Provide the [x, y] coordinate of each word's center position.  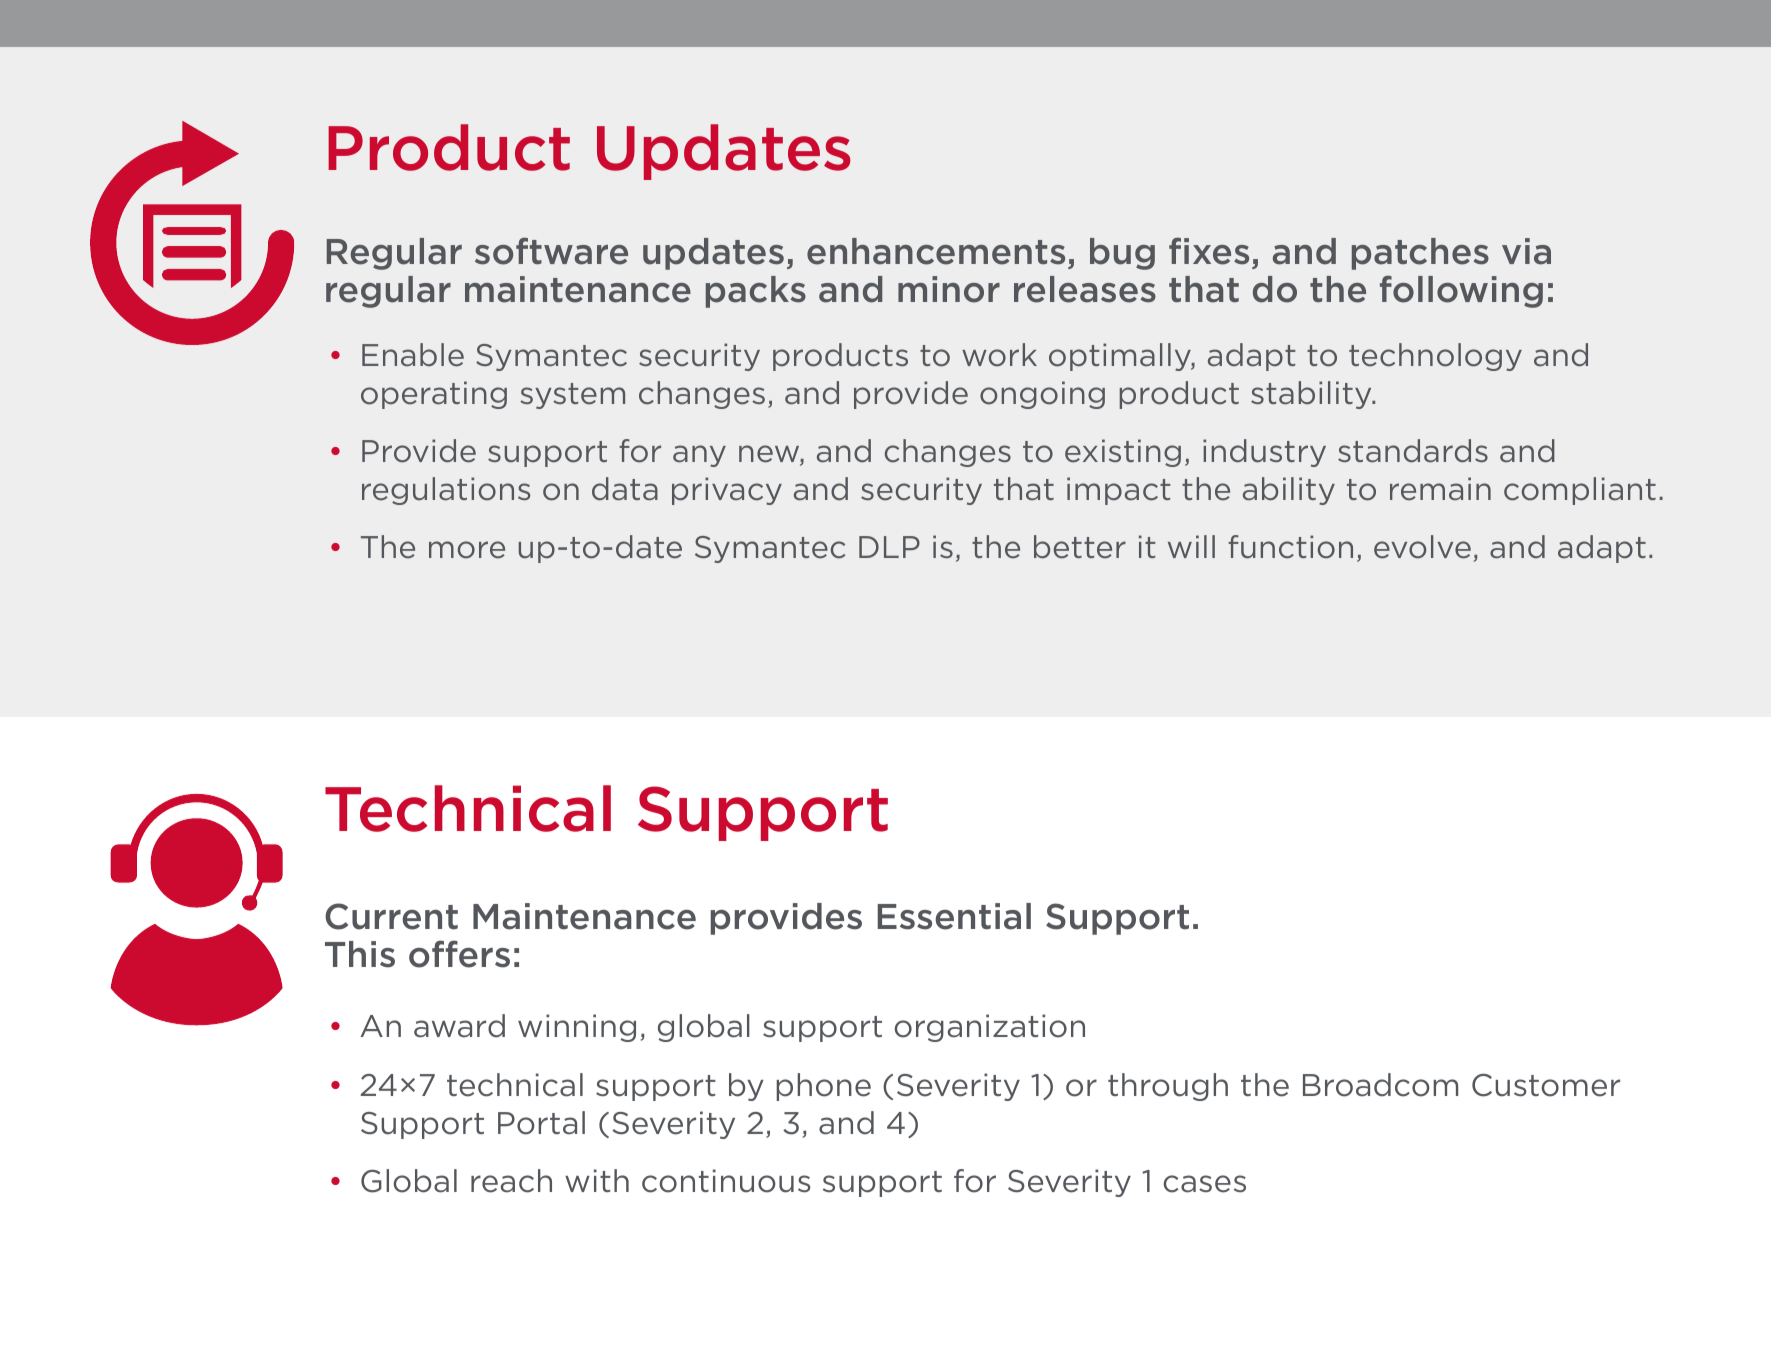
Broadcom [1380, 1085]
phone [823, 1087]
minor [949, 289]
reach [511, 1181]
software [551, 251]
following [1461, 292]
